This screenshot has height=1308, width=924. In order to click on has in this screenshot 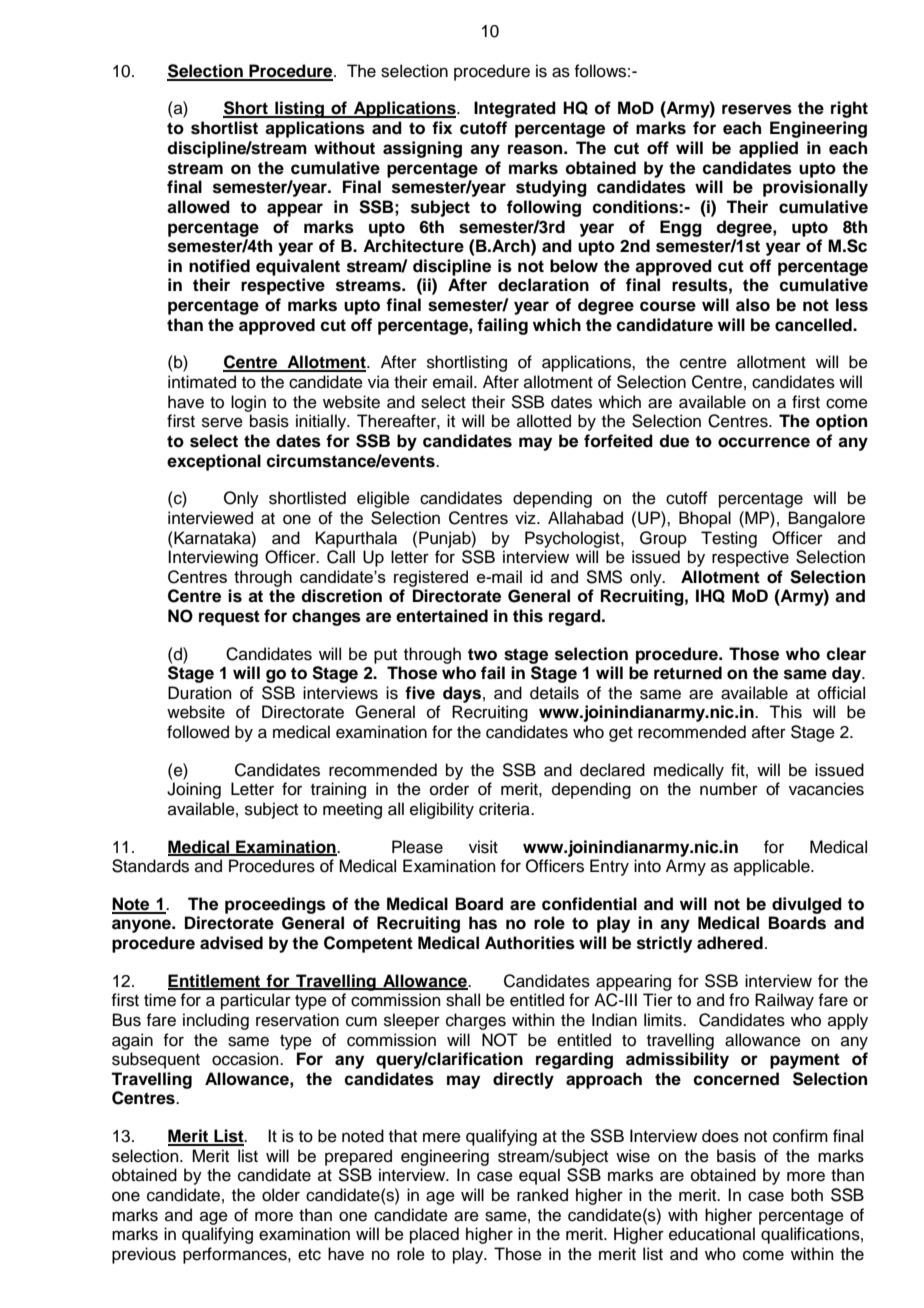, I will do `click(483, 923)`.
